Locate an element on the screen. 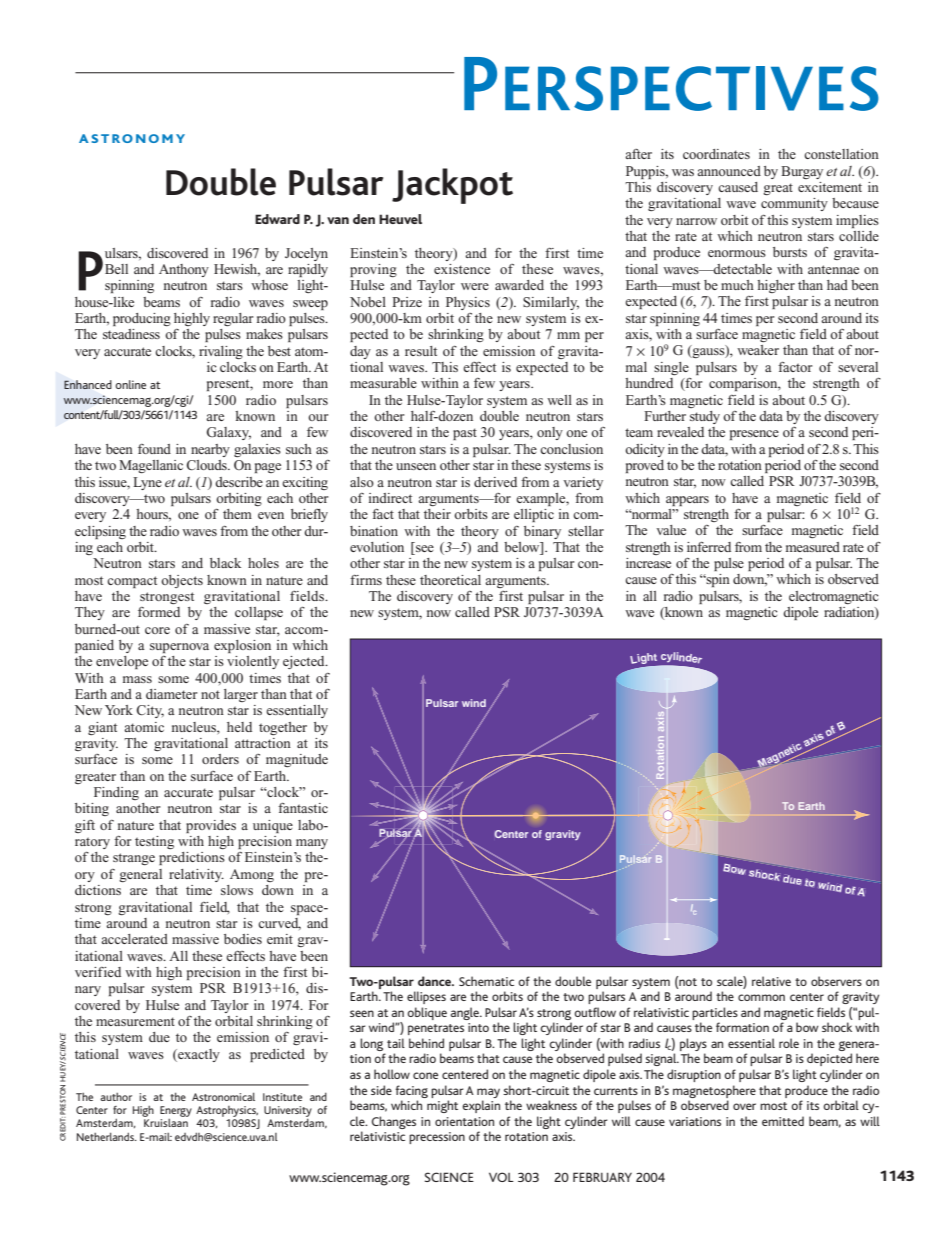 This screenshot has width=952, height=1233. provides is located at coordinates (211, 826).
